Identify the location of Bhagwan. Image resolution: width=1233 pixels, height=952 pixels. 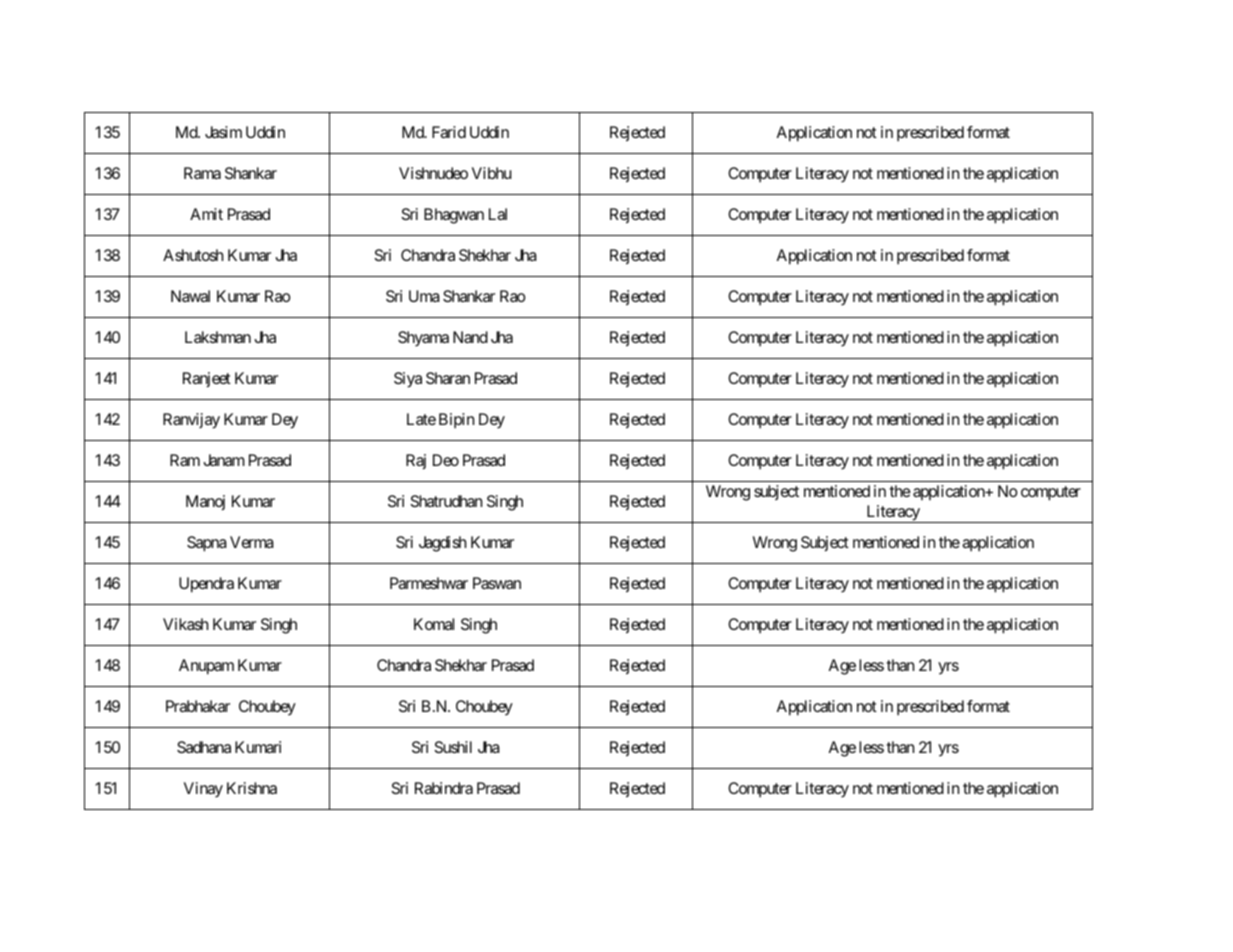
(454, 216).
